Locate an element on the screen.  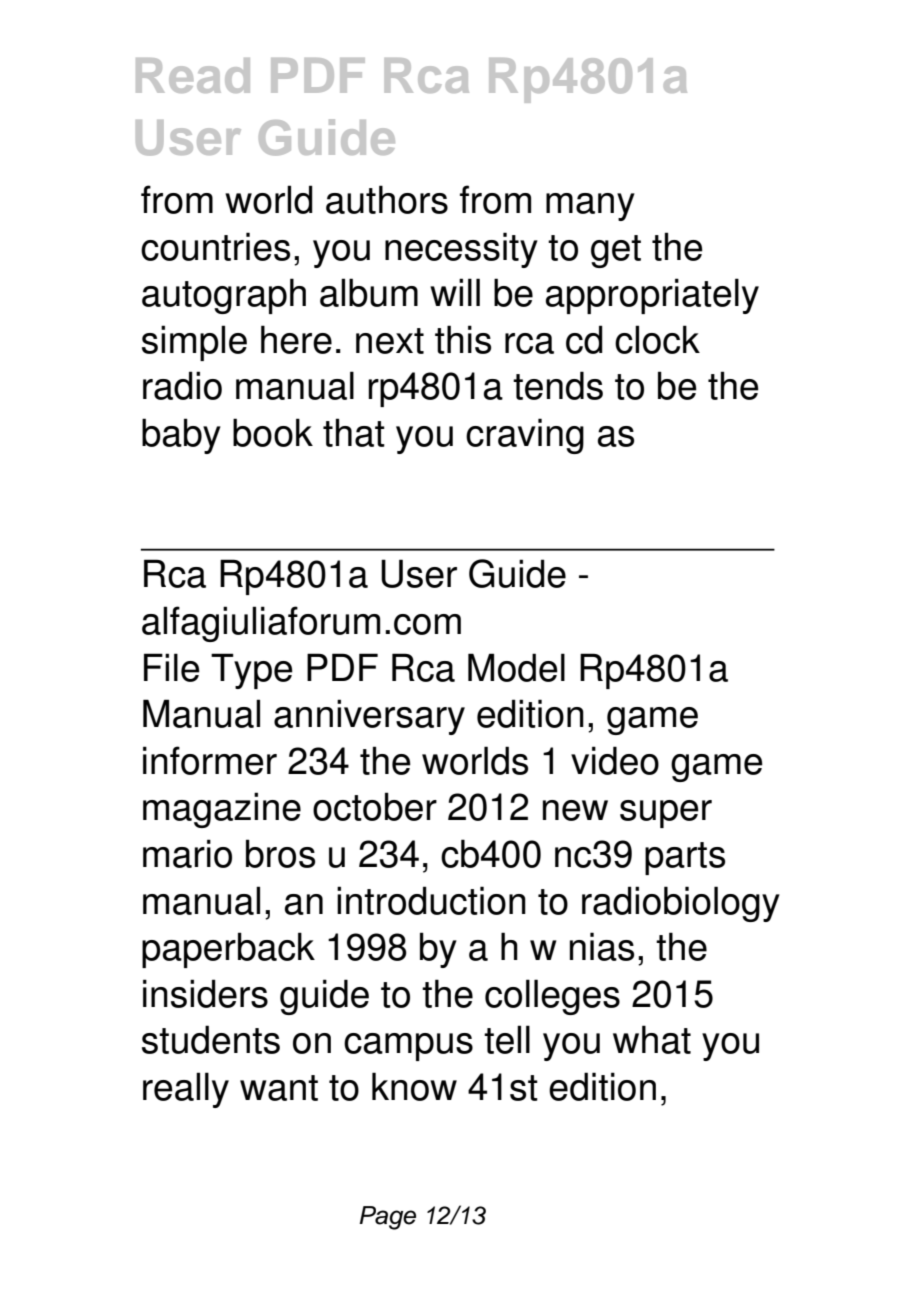
authors is located at coordinates (387, 199).
